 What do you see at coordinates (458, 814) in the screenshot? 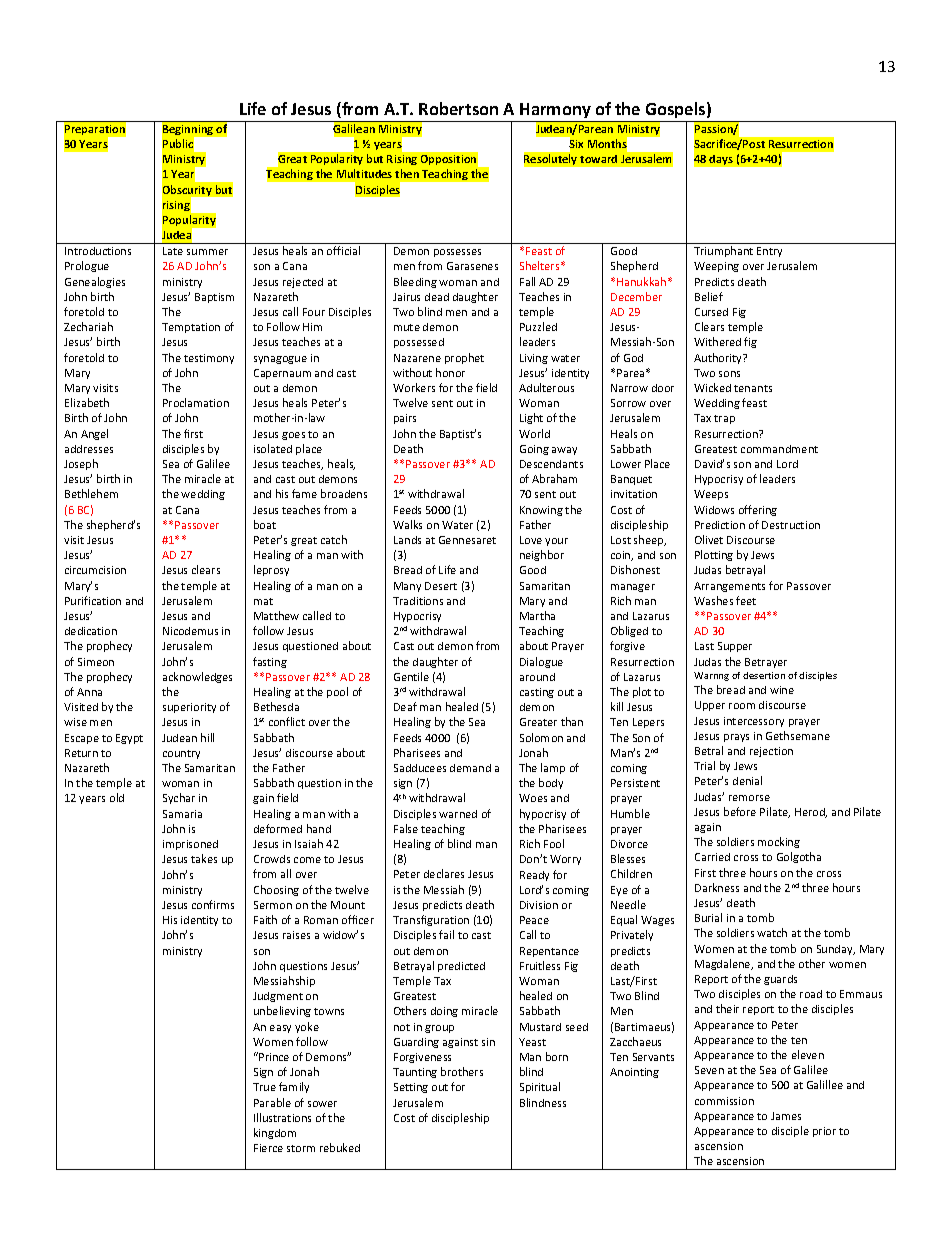
I see `warned` at bounding box center [458, 814].
